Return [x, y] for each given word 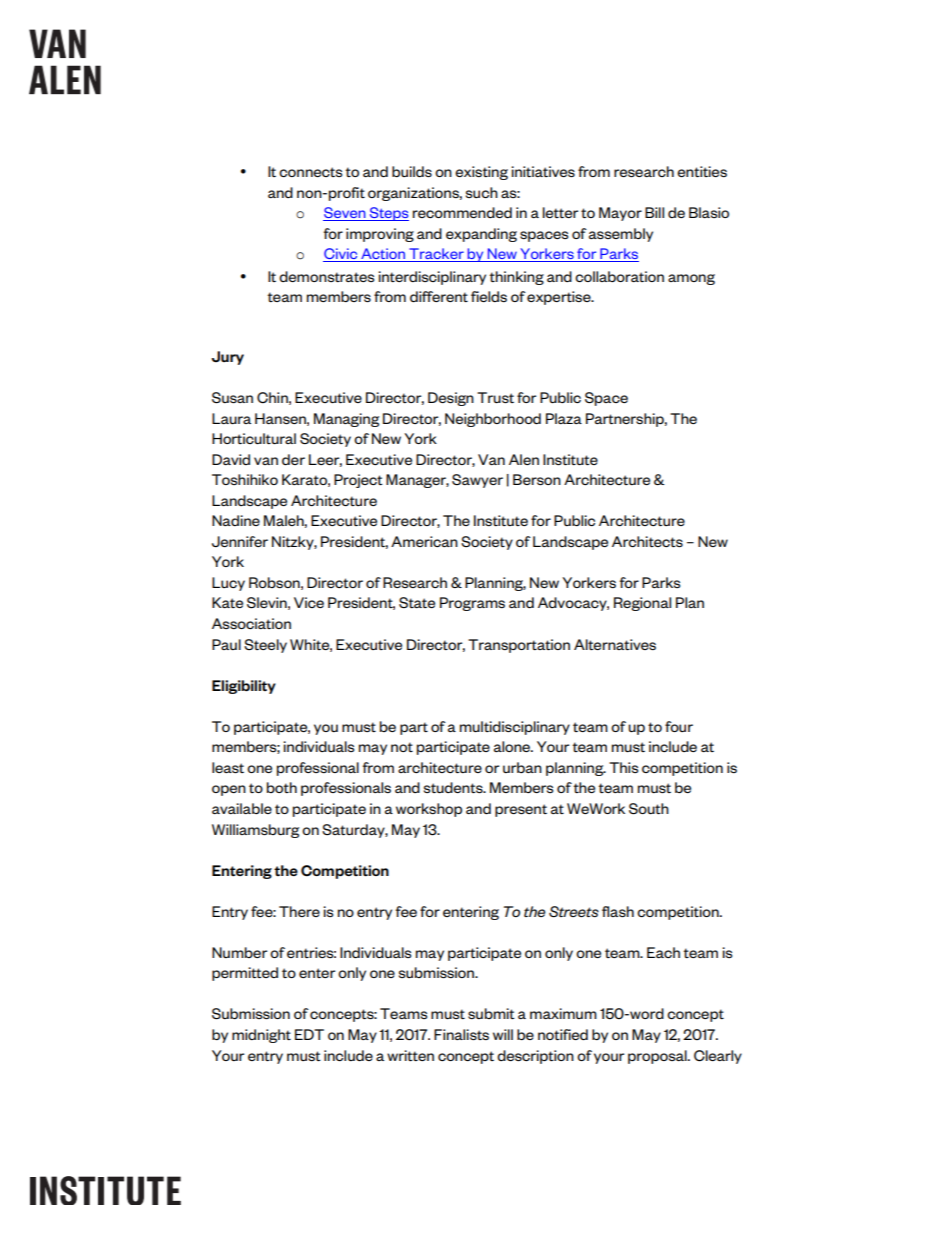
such [482, 192]
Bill [654, 212]
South [649, 809]
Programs [472, 604]
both [282, 787]
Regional [642, 604]
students [454, 788]
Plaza [564, 418]
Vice [309, 602]
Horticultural [254, 439]
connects [310, 172]
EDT [309, 1034]
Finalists [461, 1034]
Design [451, 399]
